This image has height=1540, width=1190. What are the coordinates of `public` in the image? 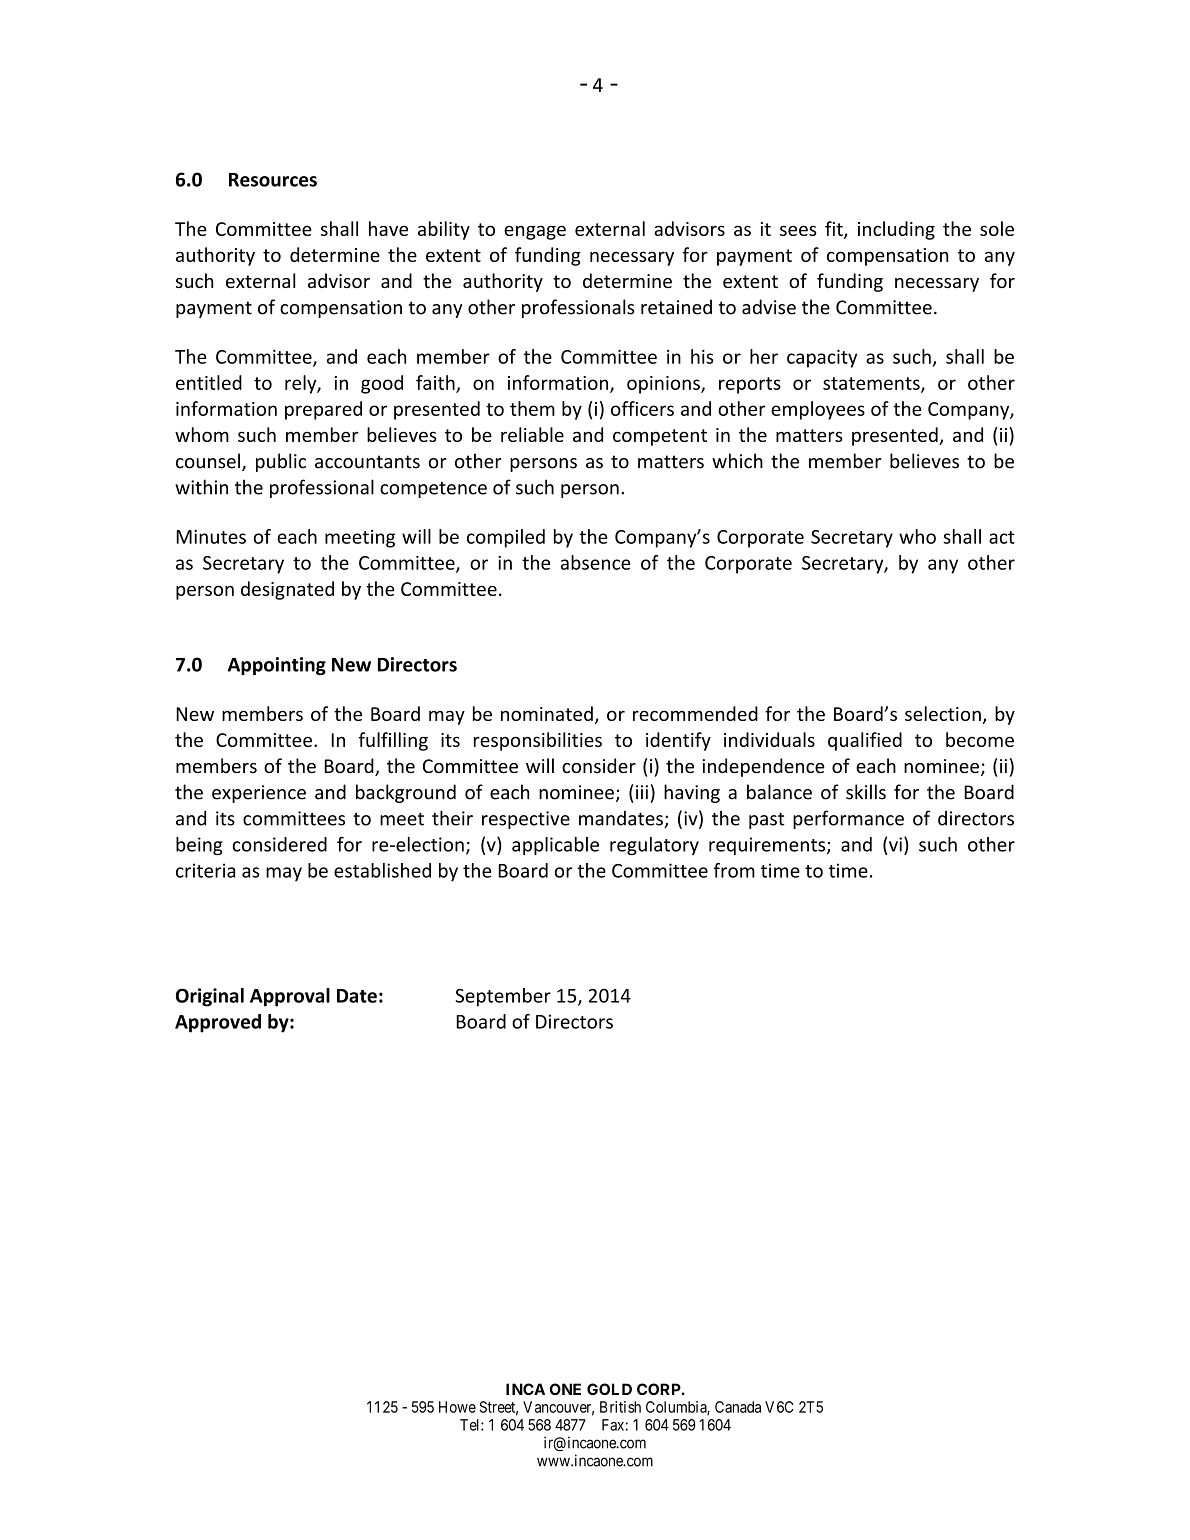 It's located at (281, 462).
